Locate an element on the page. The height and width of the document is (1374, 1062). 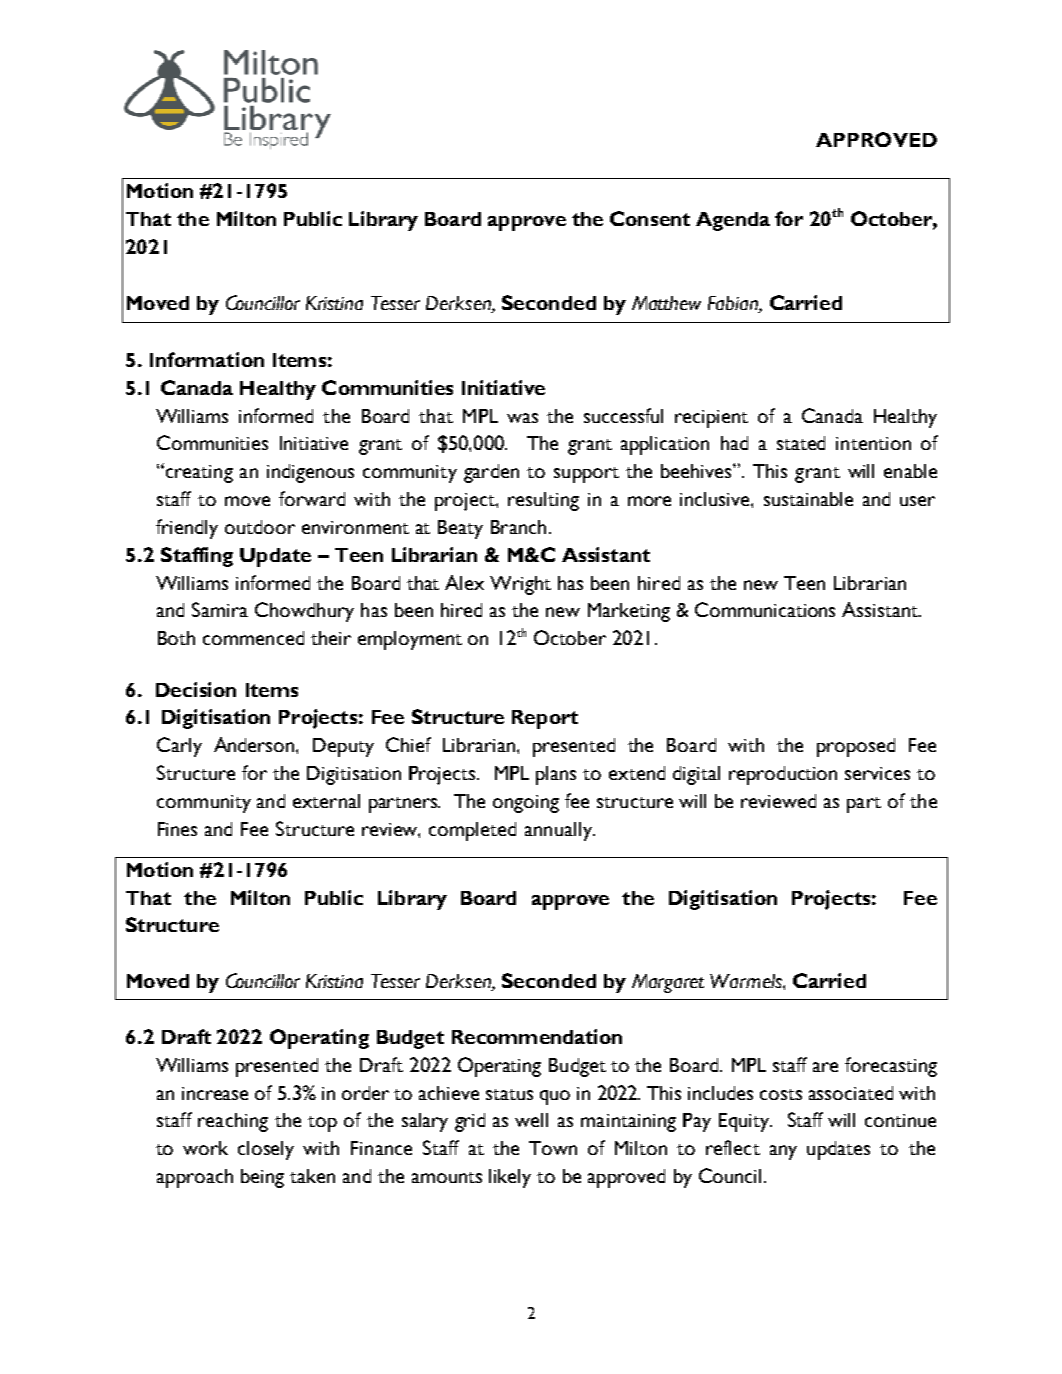
Consent is located at coordinates (650, 218).
